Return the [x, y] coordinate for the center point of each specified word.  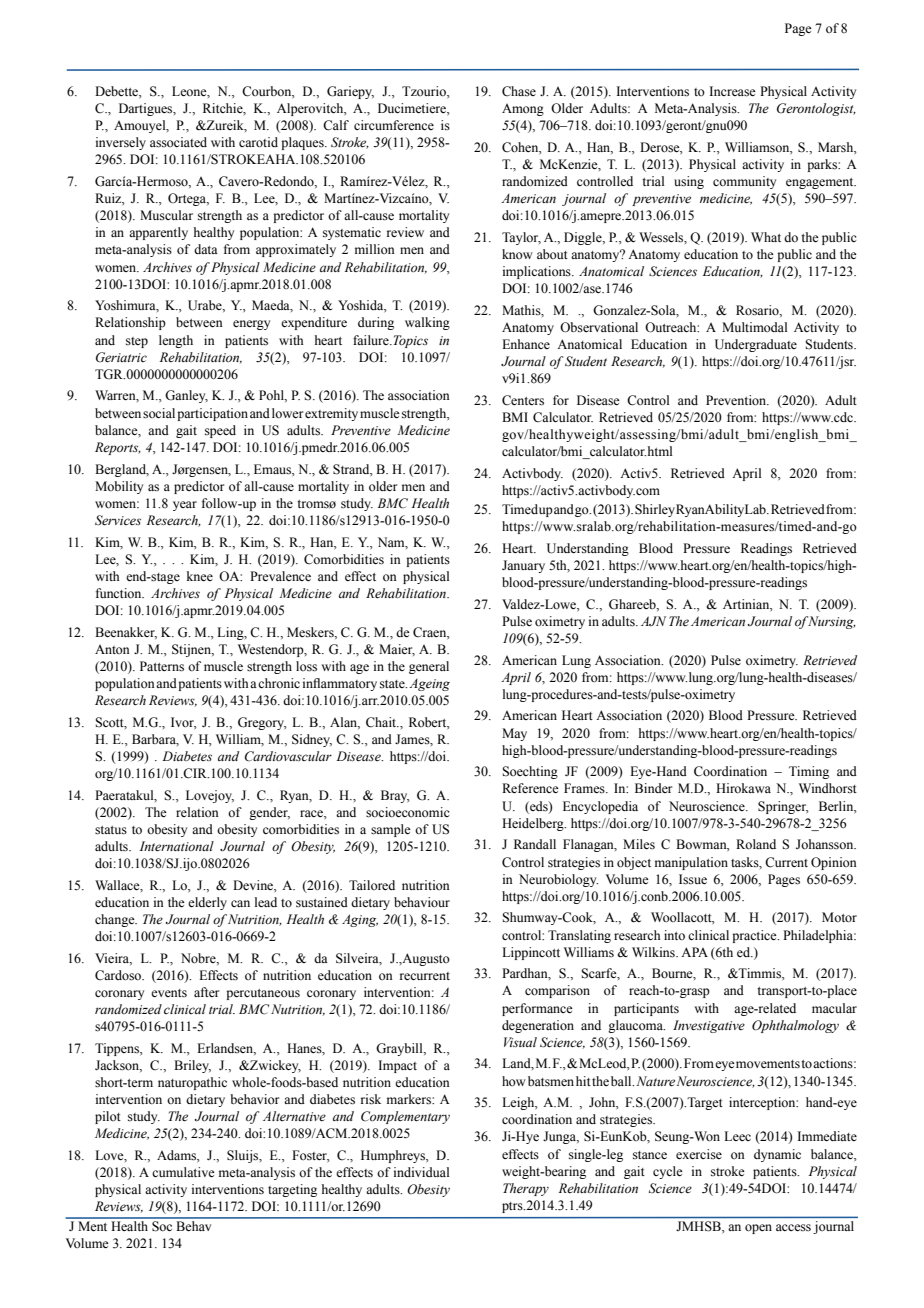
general [429, 667]
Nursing [831, 622]
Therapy [526, 1189]
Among [523, 110]
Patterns [162, 666]
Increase [732, 91]
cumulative [183, 1172]
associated [178, 142]
